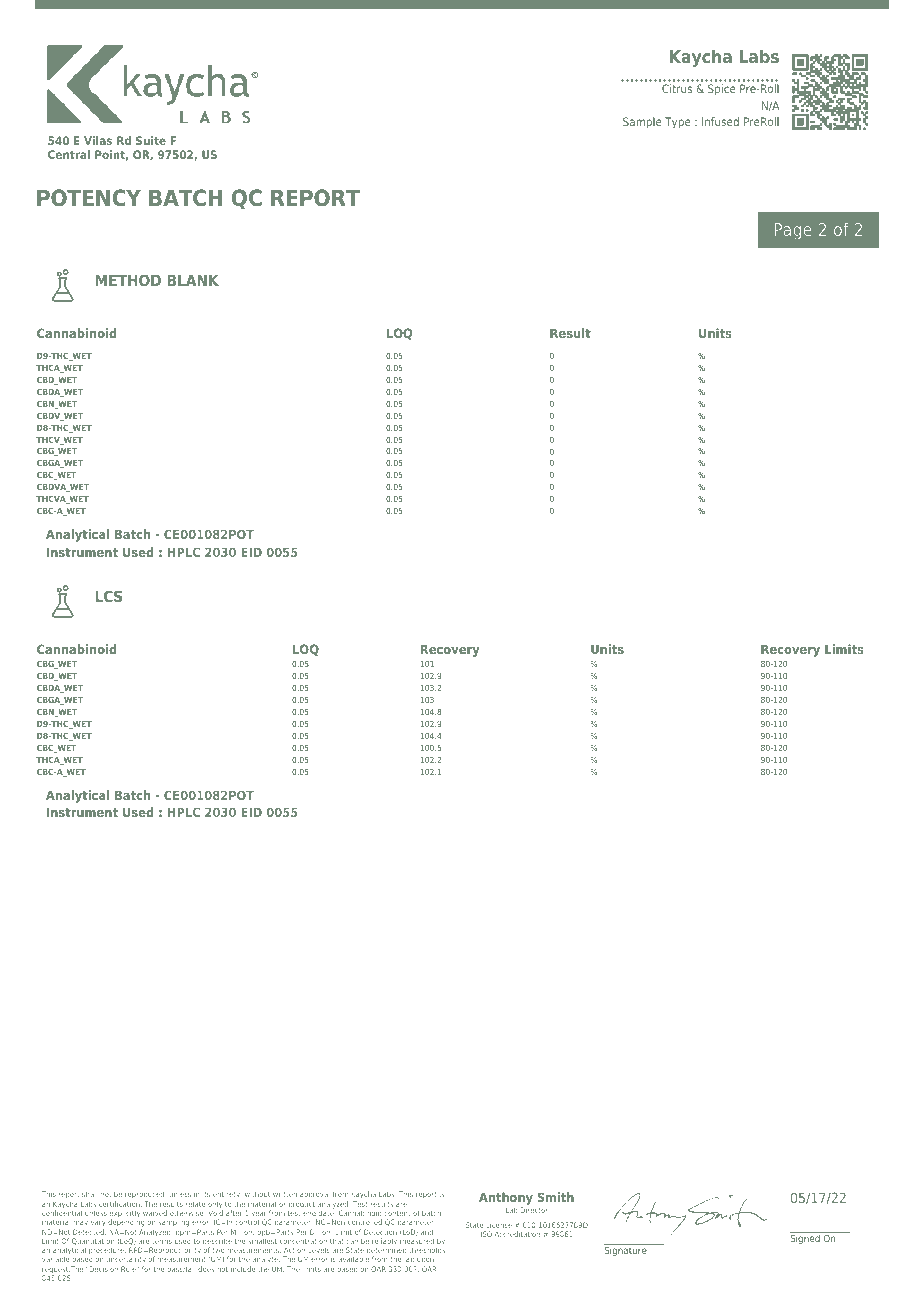 This image has width=924, height=1308. I want to click on Sample, so click(642, 122).
